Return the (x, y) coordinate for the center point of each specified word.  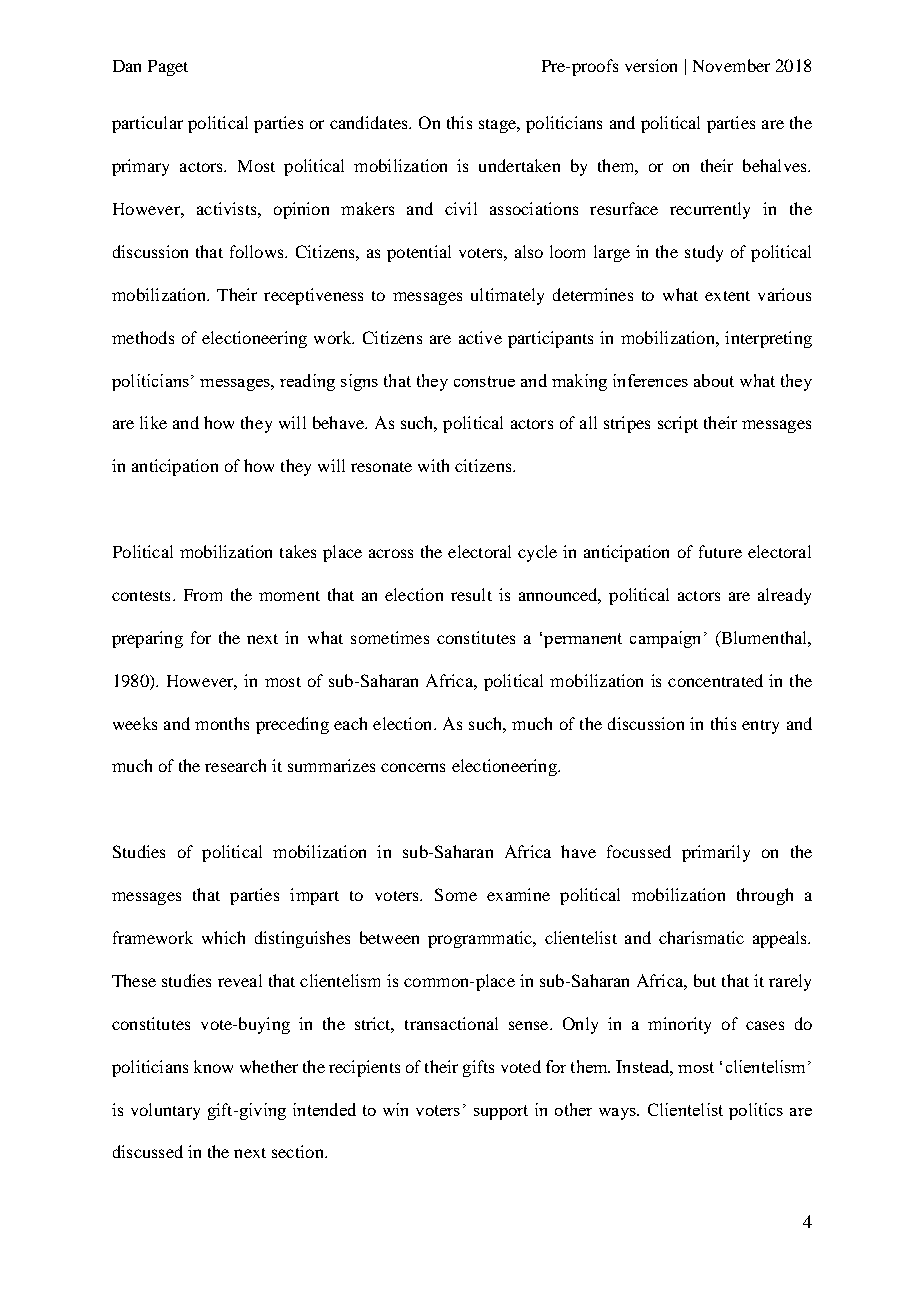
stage (498, 126)
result (471, 594)
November (731, 65)
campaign (665, 639)
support (501, 1112)
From (203, 595)
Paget (168, 68)
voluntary (165, 1111)
